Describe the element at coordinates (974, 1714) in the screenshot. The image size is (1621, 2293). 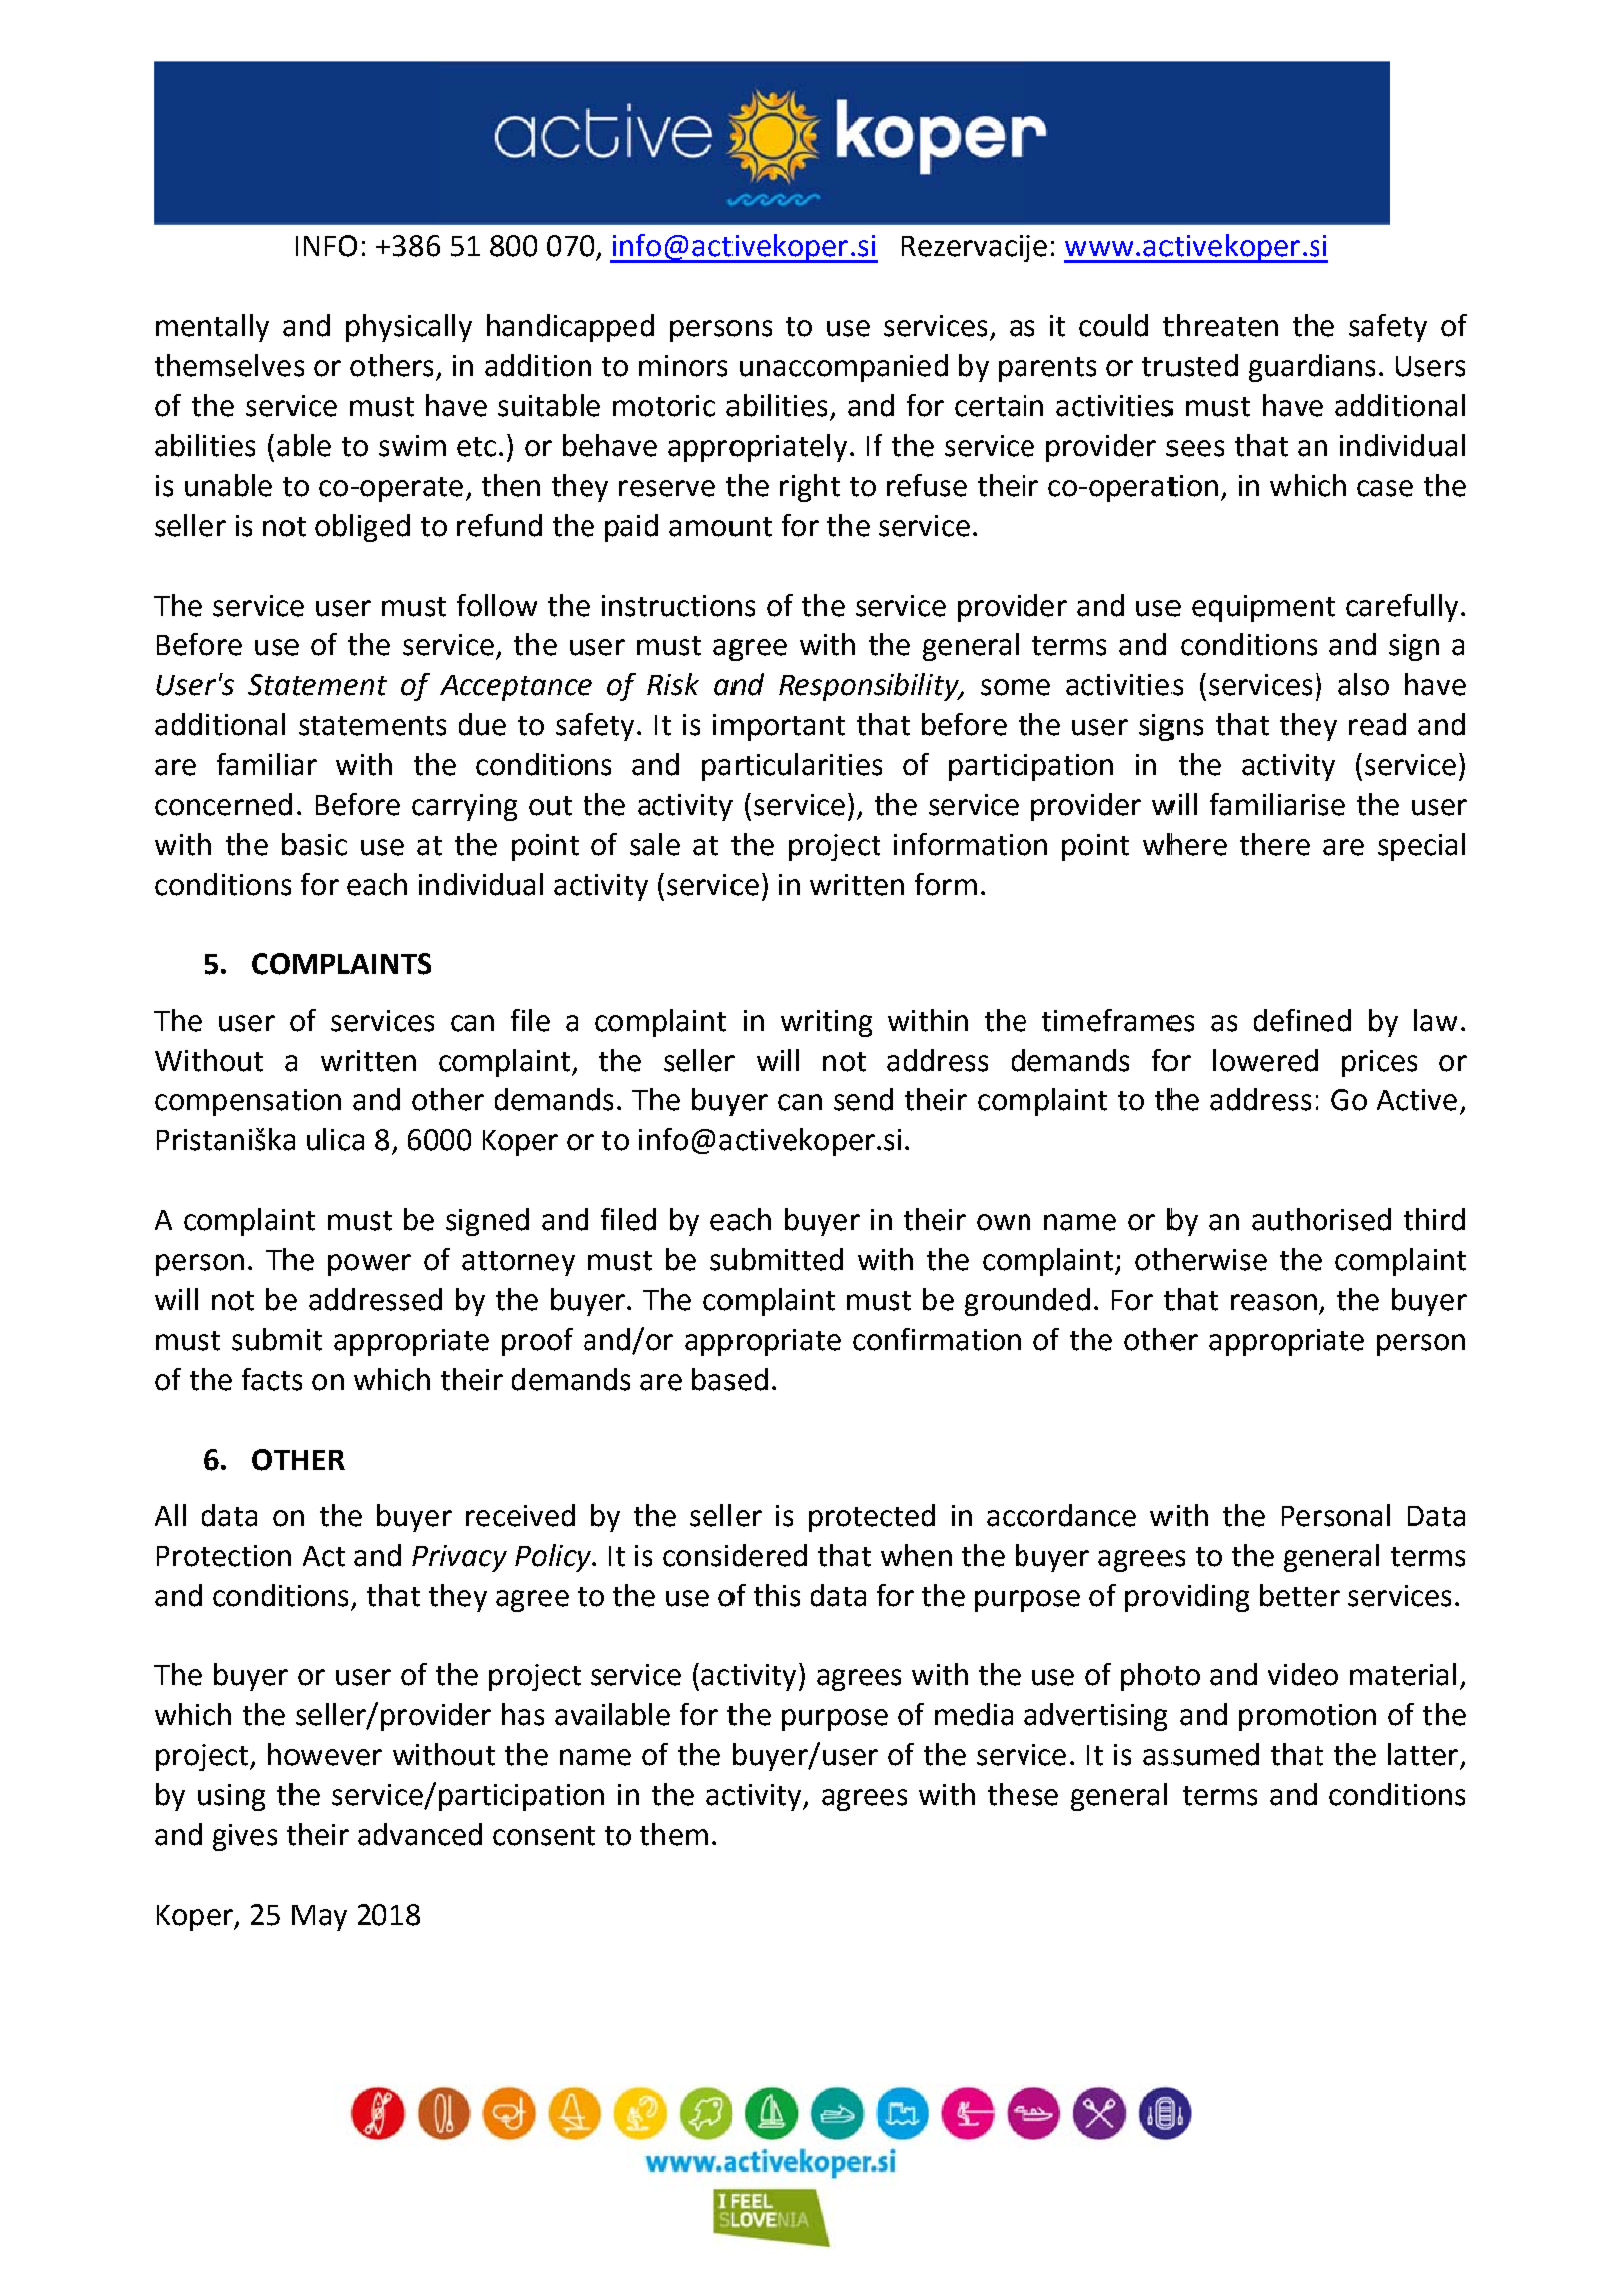
I see `media` at that location.
